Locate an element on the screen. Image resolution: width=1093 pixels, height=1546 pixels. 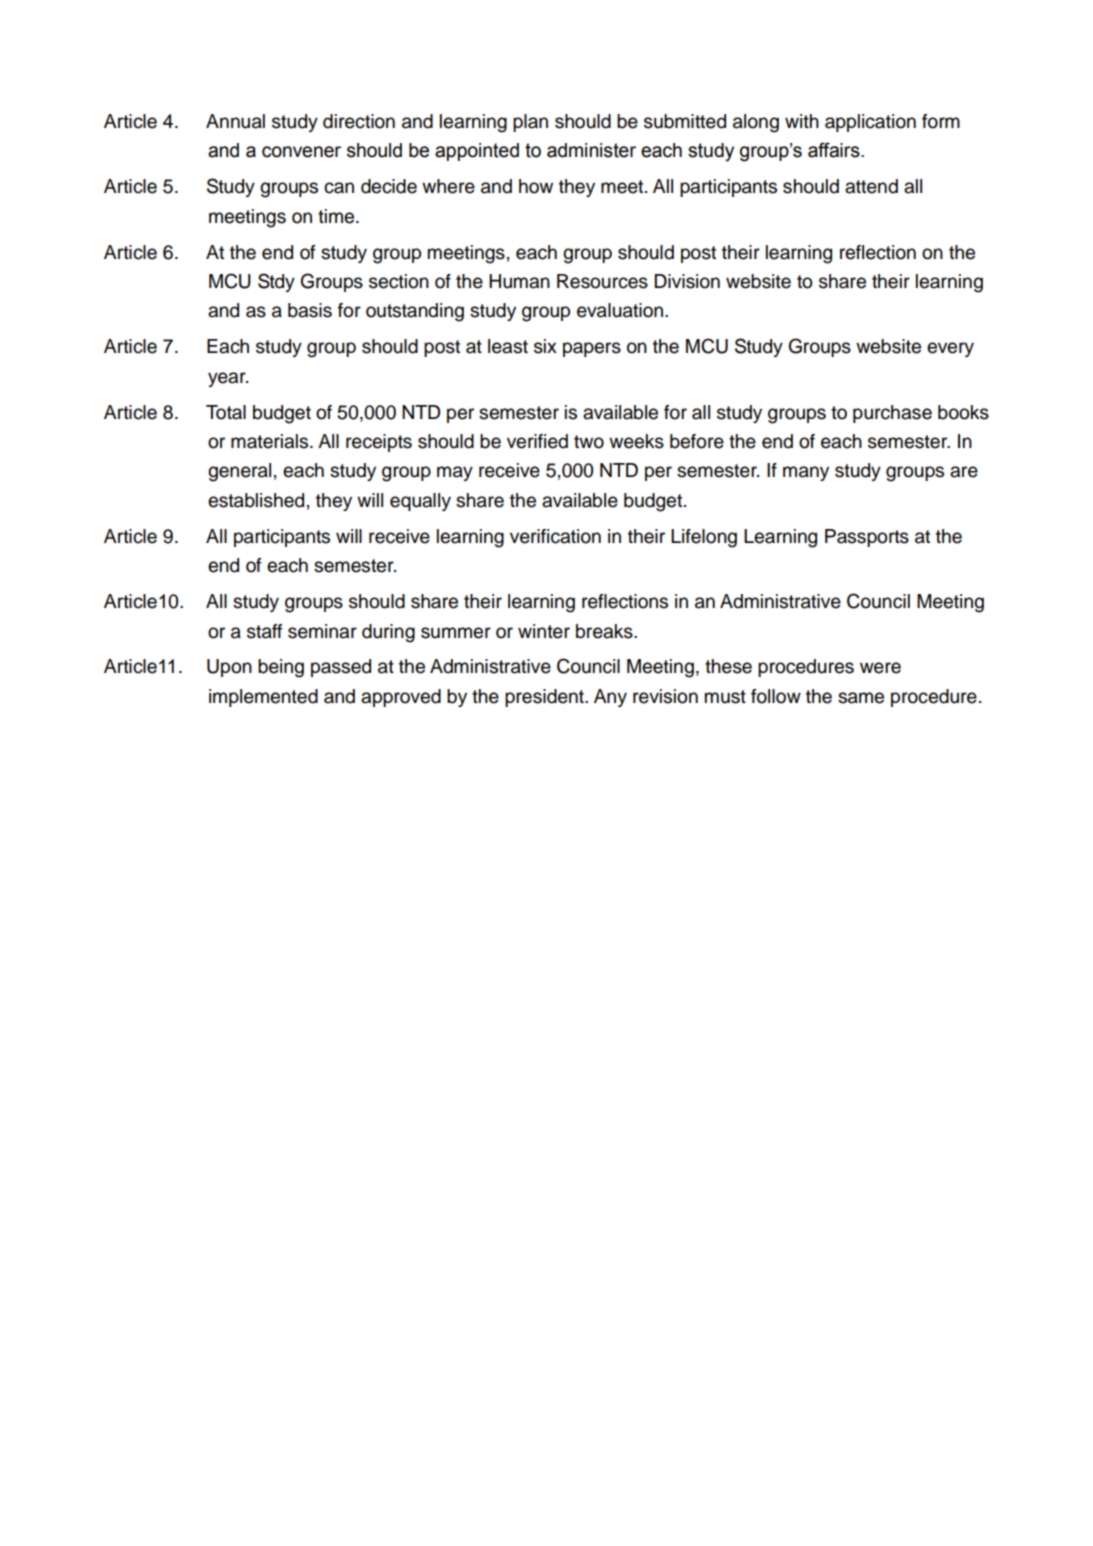
were is located at coordinates (880, 668).
